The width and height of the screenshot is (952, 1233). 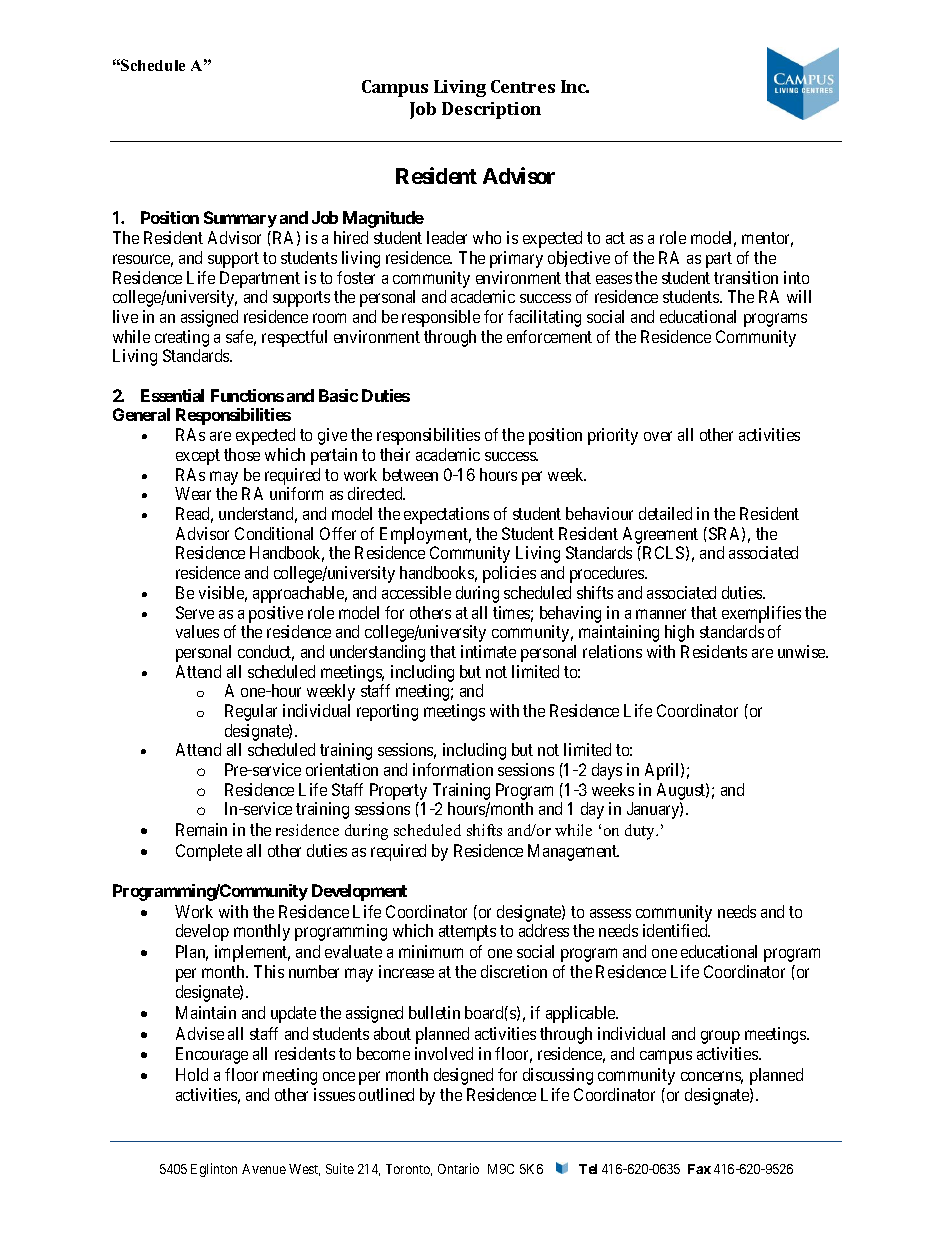 I want to click on Avenue, so click(x=264, y=1169).
